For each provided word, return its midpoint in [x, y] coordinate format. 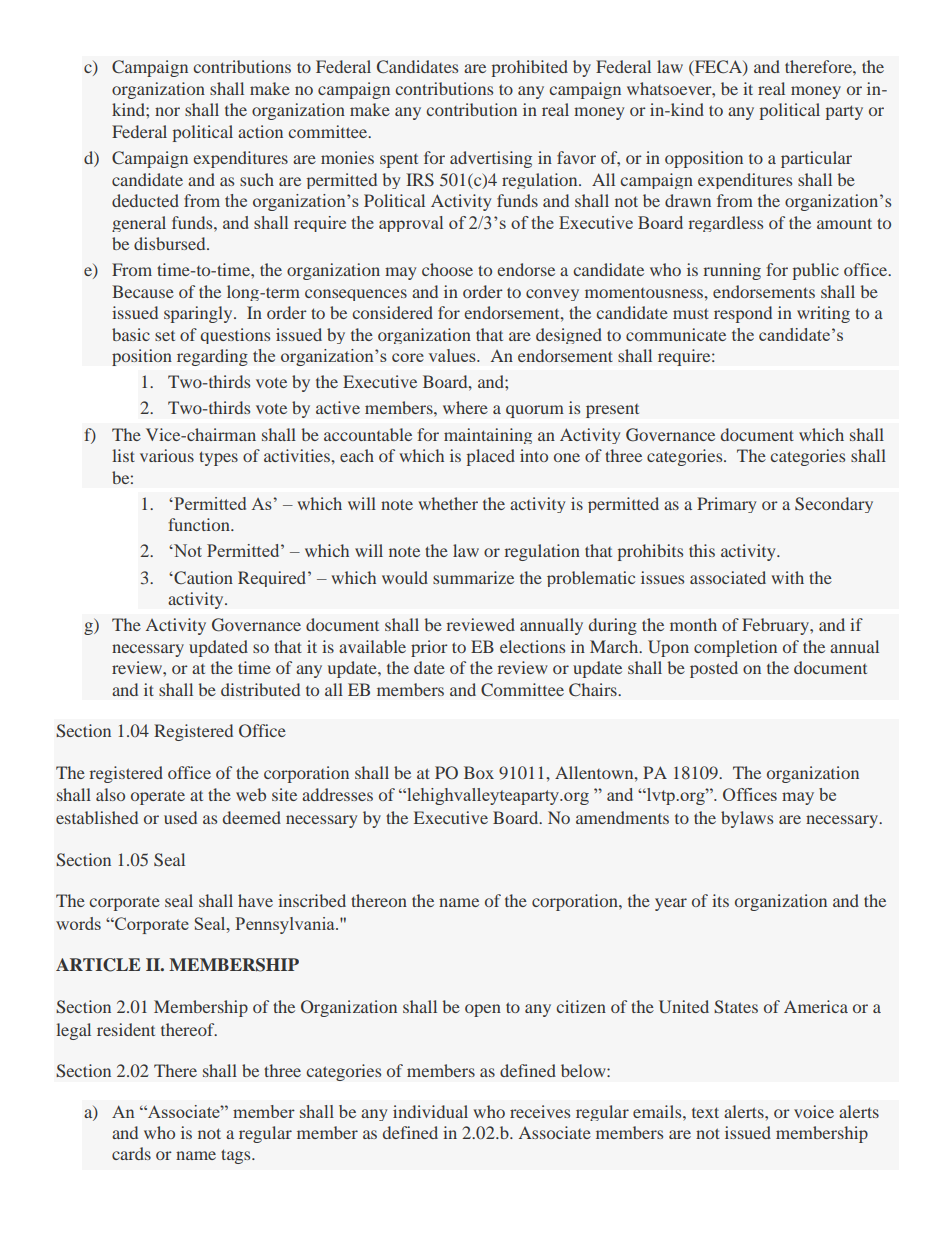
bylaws [747, 819]
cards [131, 1153]
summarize [473, 577]
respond [743, 314]
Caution [202, 577]
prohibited [530, 68]
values [453, 355]
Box [479, 772]
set [165, 336]
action [260, 131]
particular [816, 159]
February [776, 626]
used [180, 817]
